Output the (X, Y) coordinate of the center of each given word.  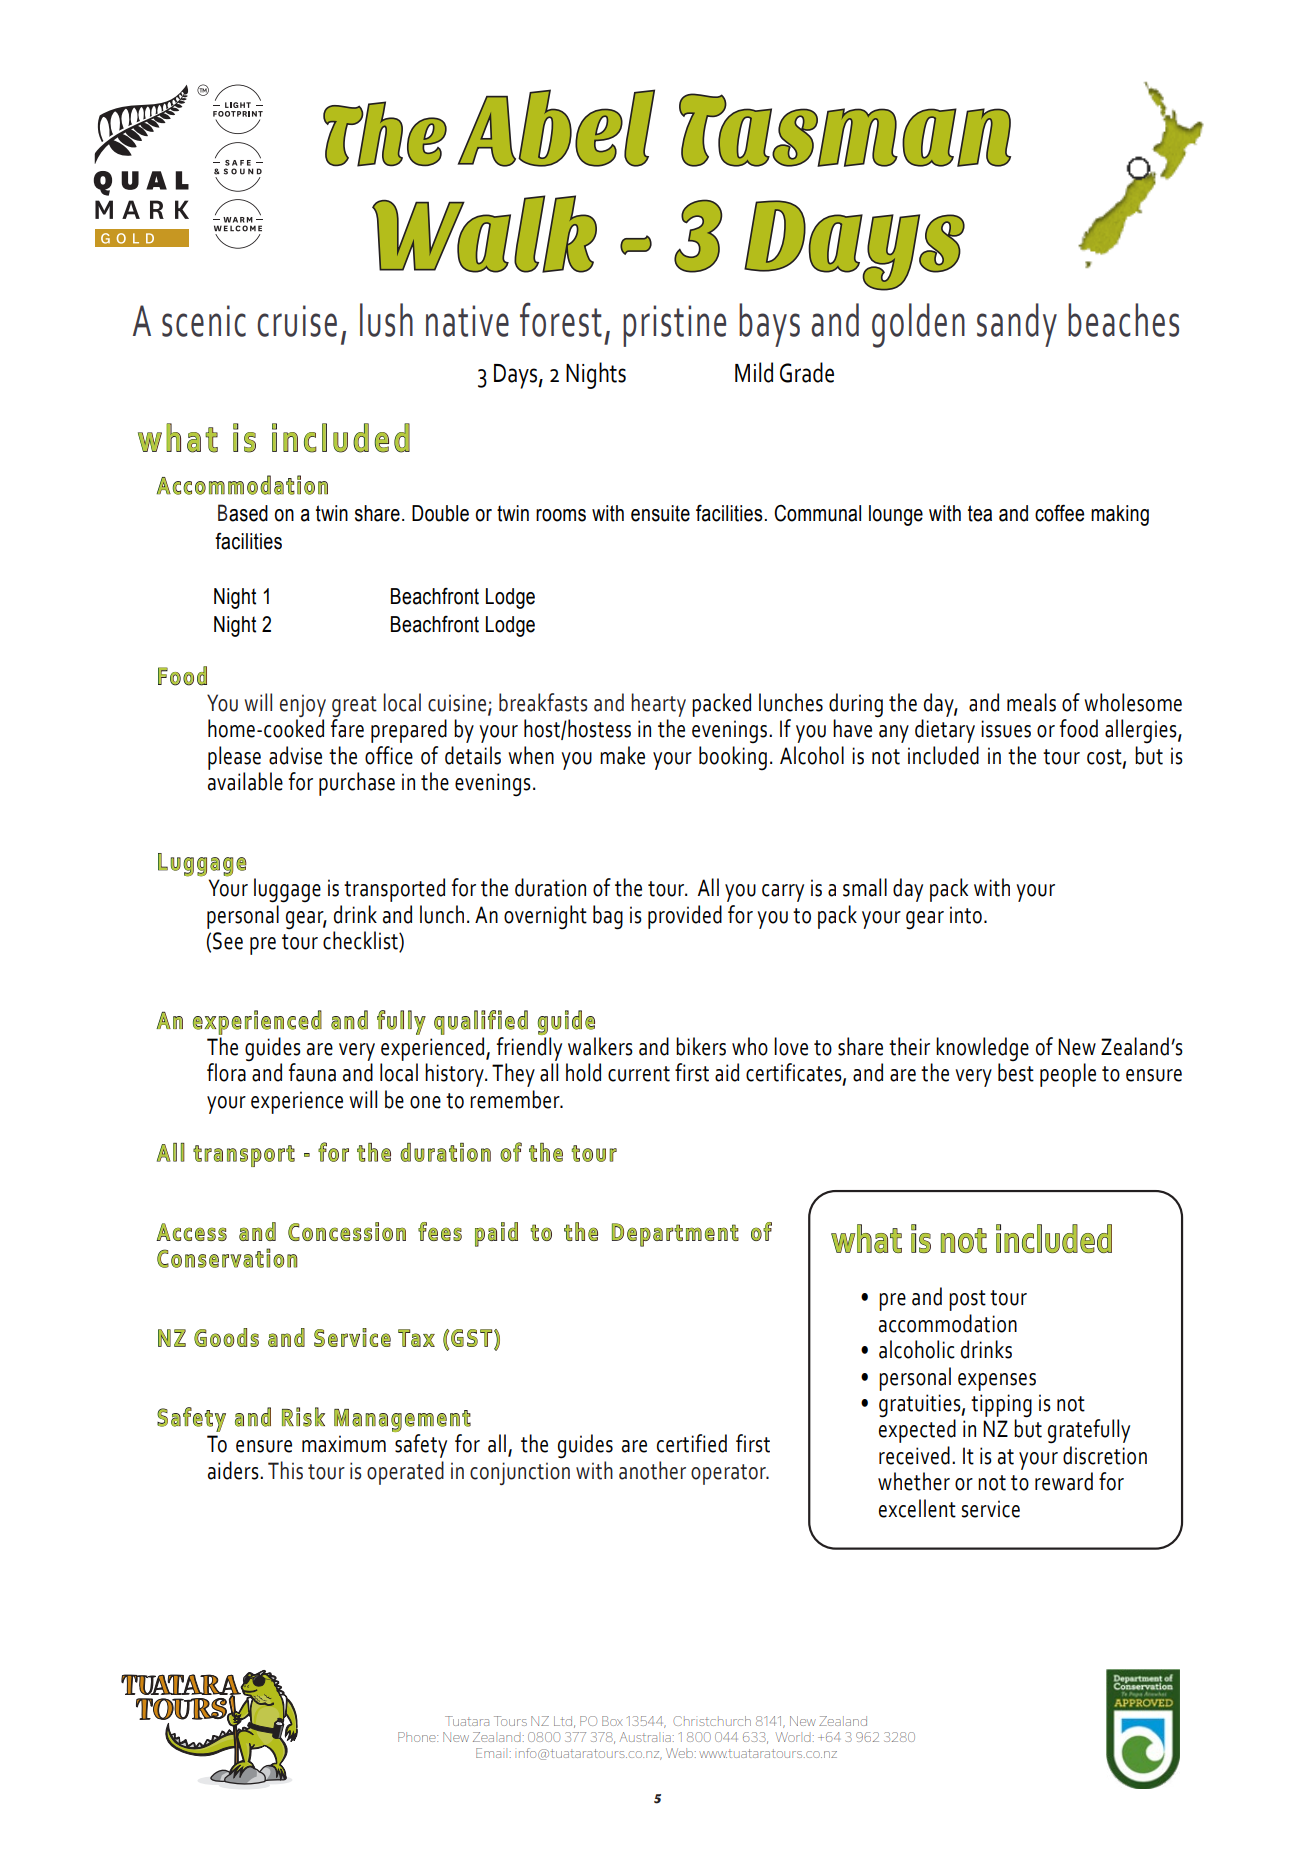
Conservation (227, 1258)
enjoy (303, 705)
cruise (297, 321)
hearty (658, 705)
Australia (645, 1737)
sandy (1017, 325)
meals (1031, 702)
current (639, 1074)
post (967, 1300)
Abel (556, 128)
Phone (418, 1737)
